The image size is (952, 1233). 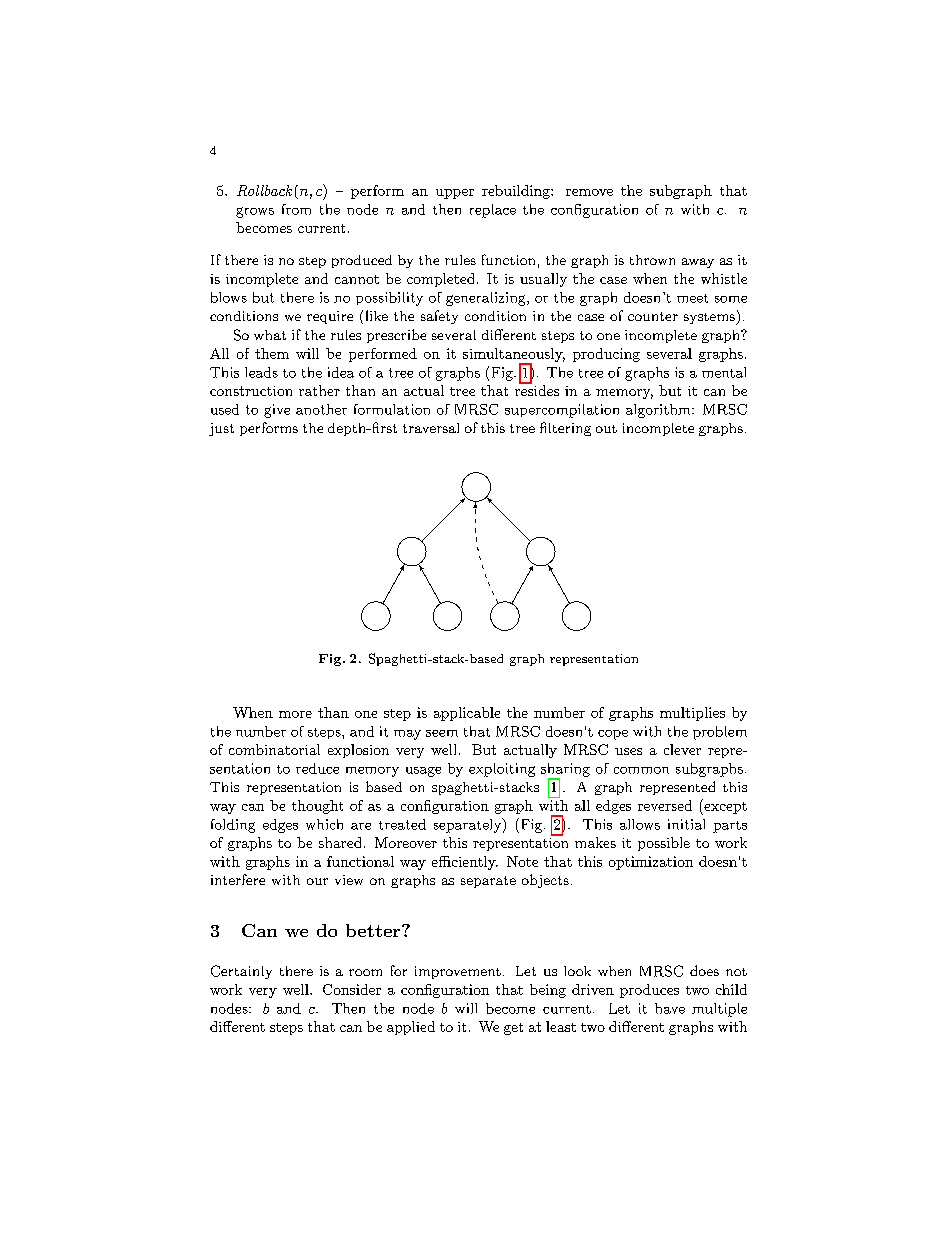 What do you see at coordinates (317, 807) in the page?
I see `thought` at bounding box center [317, 807].
